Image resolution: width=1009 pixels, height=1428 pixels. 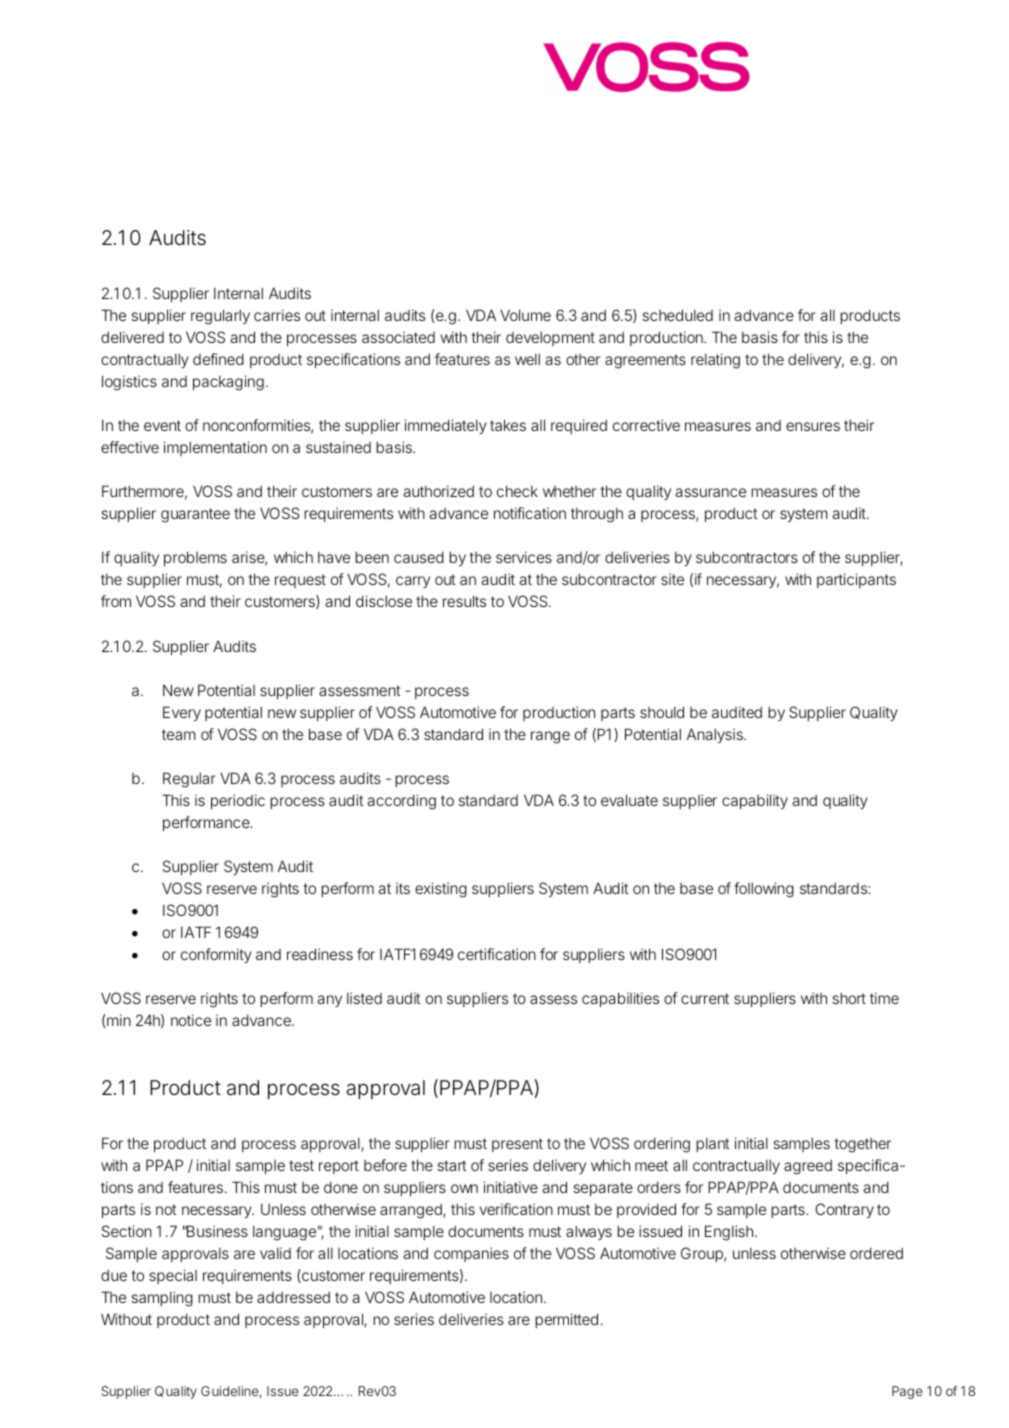 What do you see at coordinates (162, 1299) in the screenshot?
I see `sampling` at bounding box center [162, 1299].
